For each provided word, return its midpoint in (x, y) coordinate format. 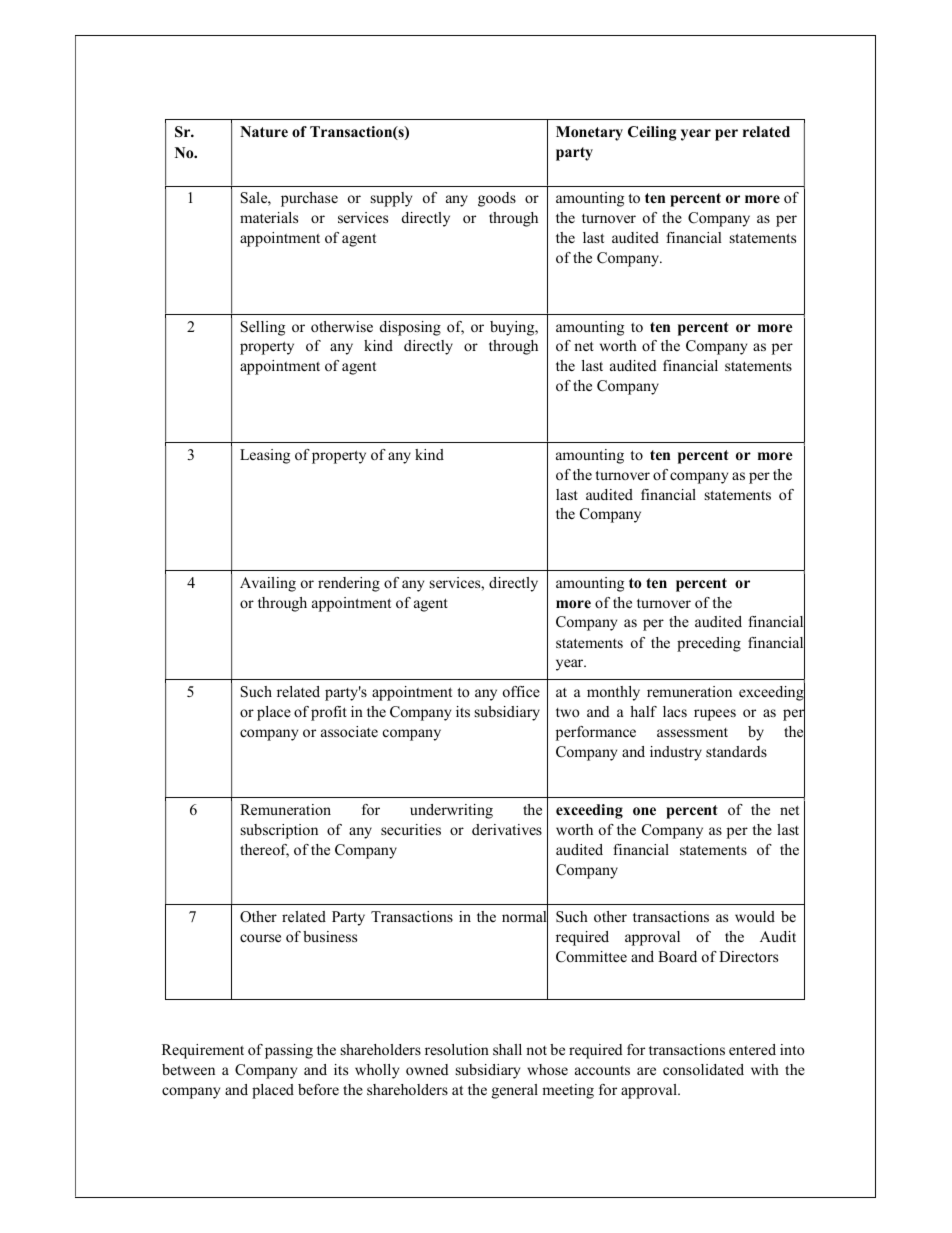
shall (507, 1049)
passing (289, 1051)
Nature (264, 131)
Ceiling (652, 133)
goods (497, 199)
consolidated (703, 1069)
